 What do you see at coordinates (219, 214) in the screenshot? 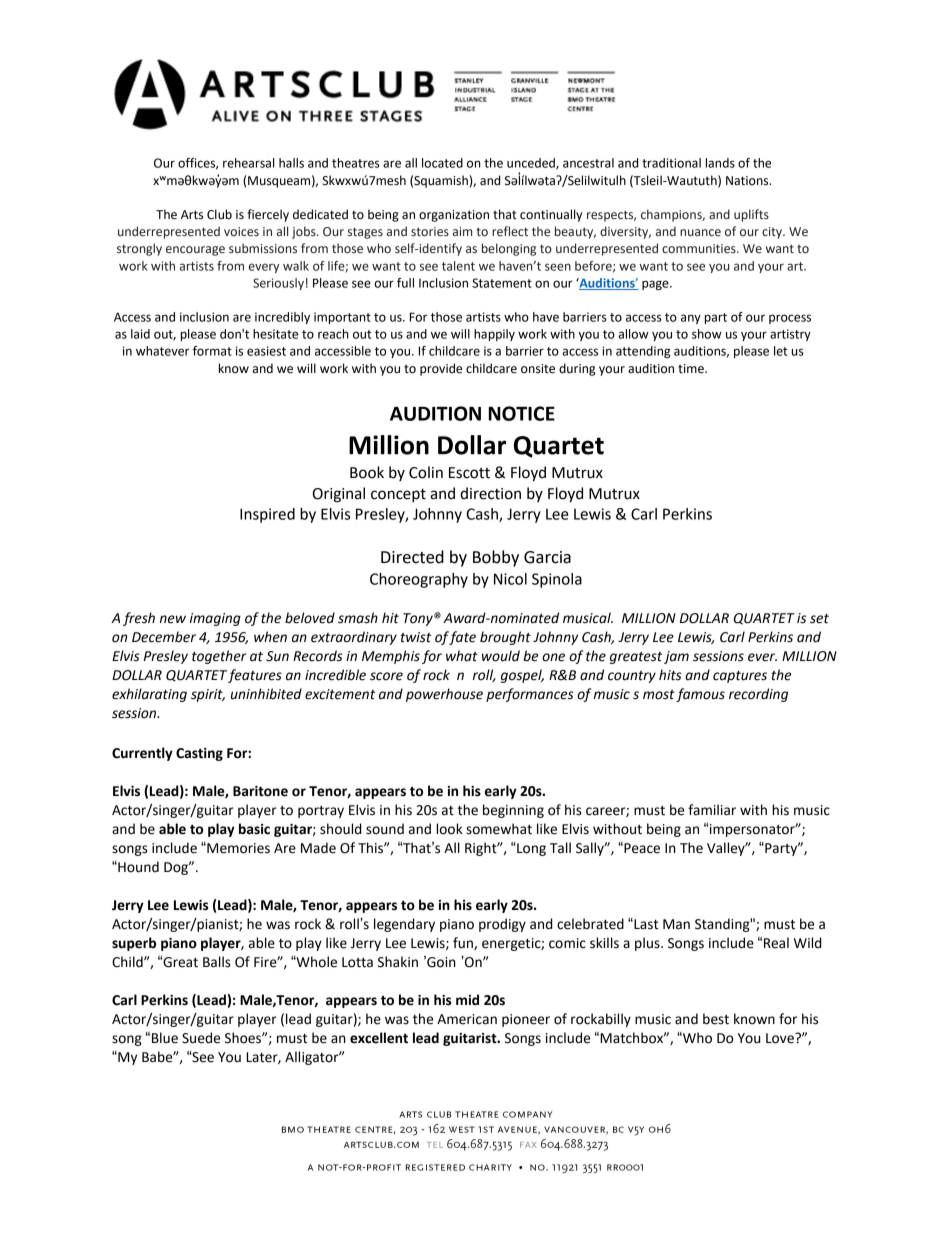
I see `Club` at bounding box center [219, 214].
